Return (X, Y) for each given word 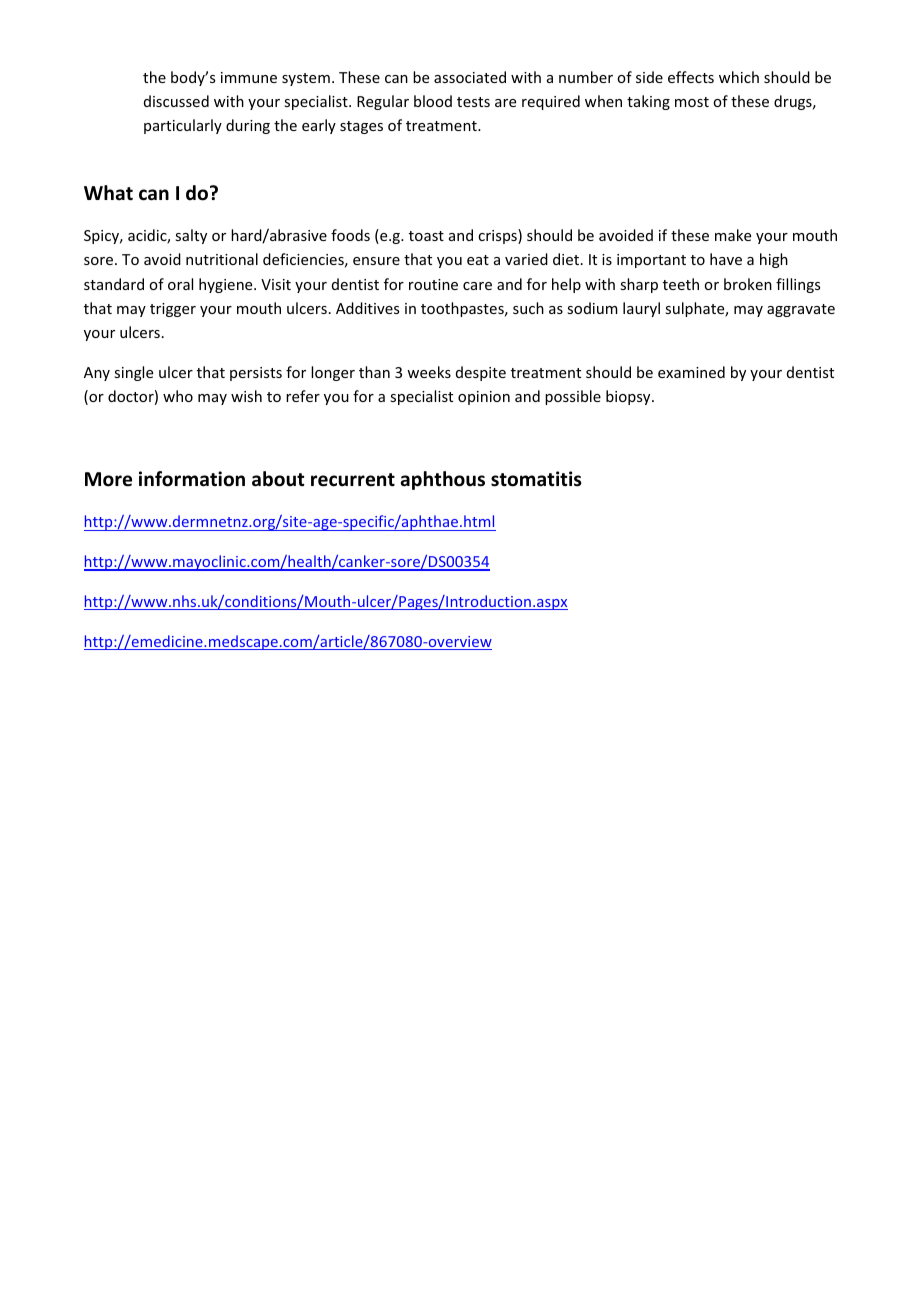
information (192, 479)
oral (180, 284)
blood (433, 101)
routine (433, 284)
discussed (176, 101)
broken (748, 284)
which (739, 77)
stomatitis (536, 479)
